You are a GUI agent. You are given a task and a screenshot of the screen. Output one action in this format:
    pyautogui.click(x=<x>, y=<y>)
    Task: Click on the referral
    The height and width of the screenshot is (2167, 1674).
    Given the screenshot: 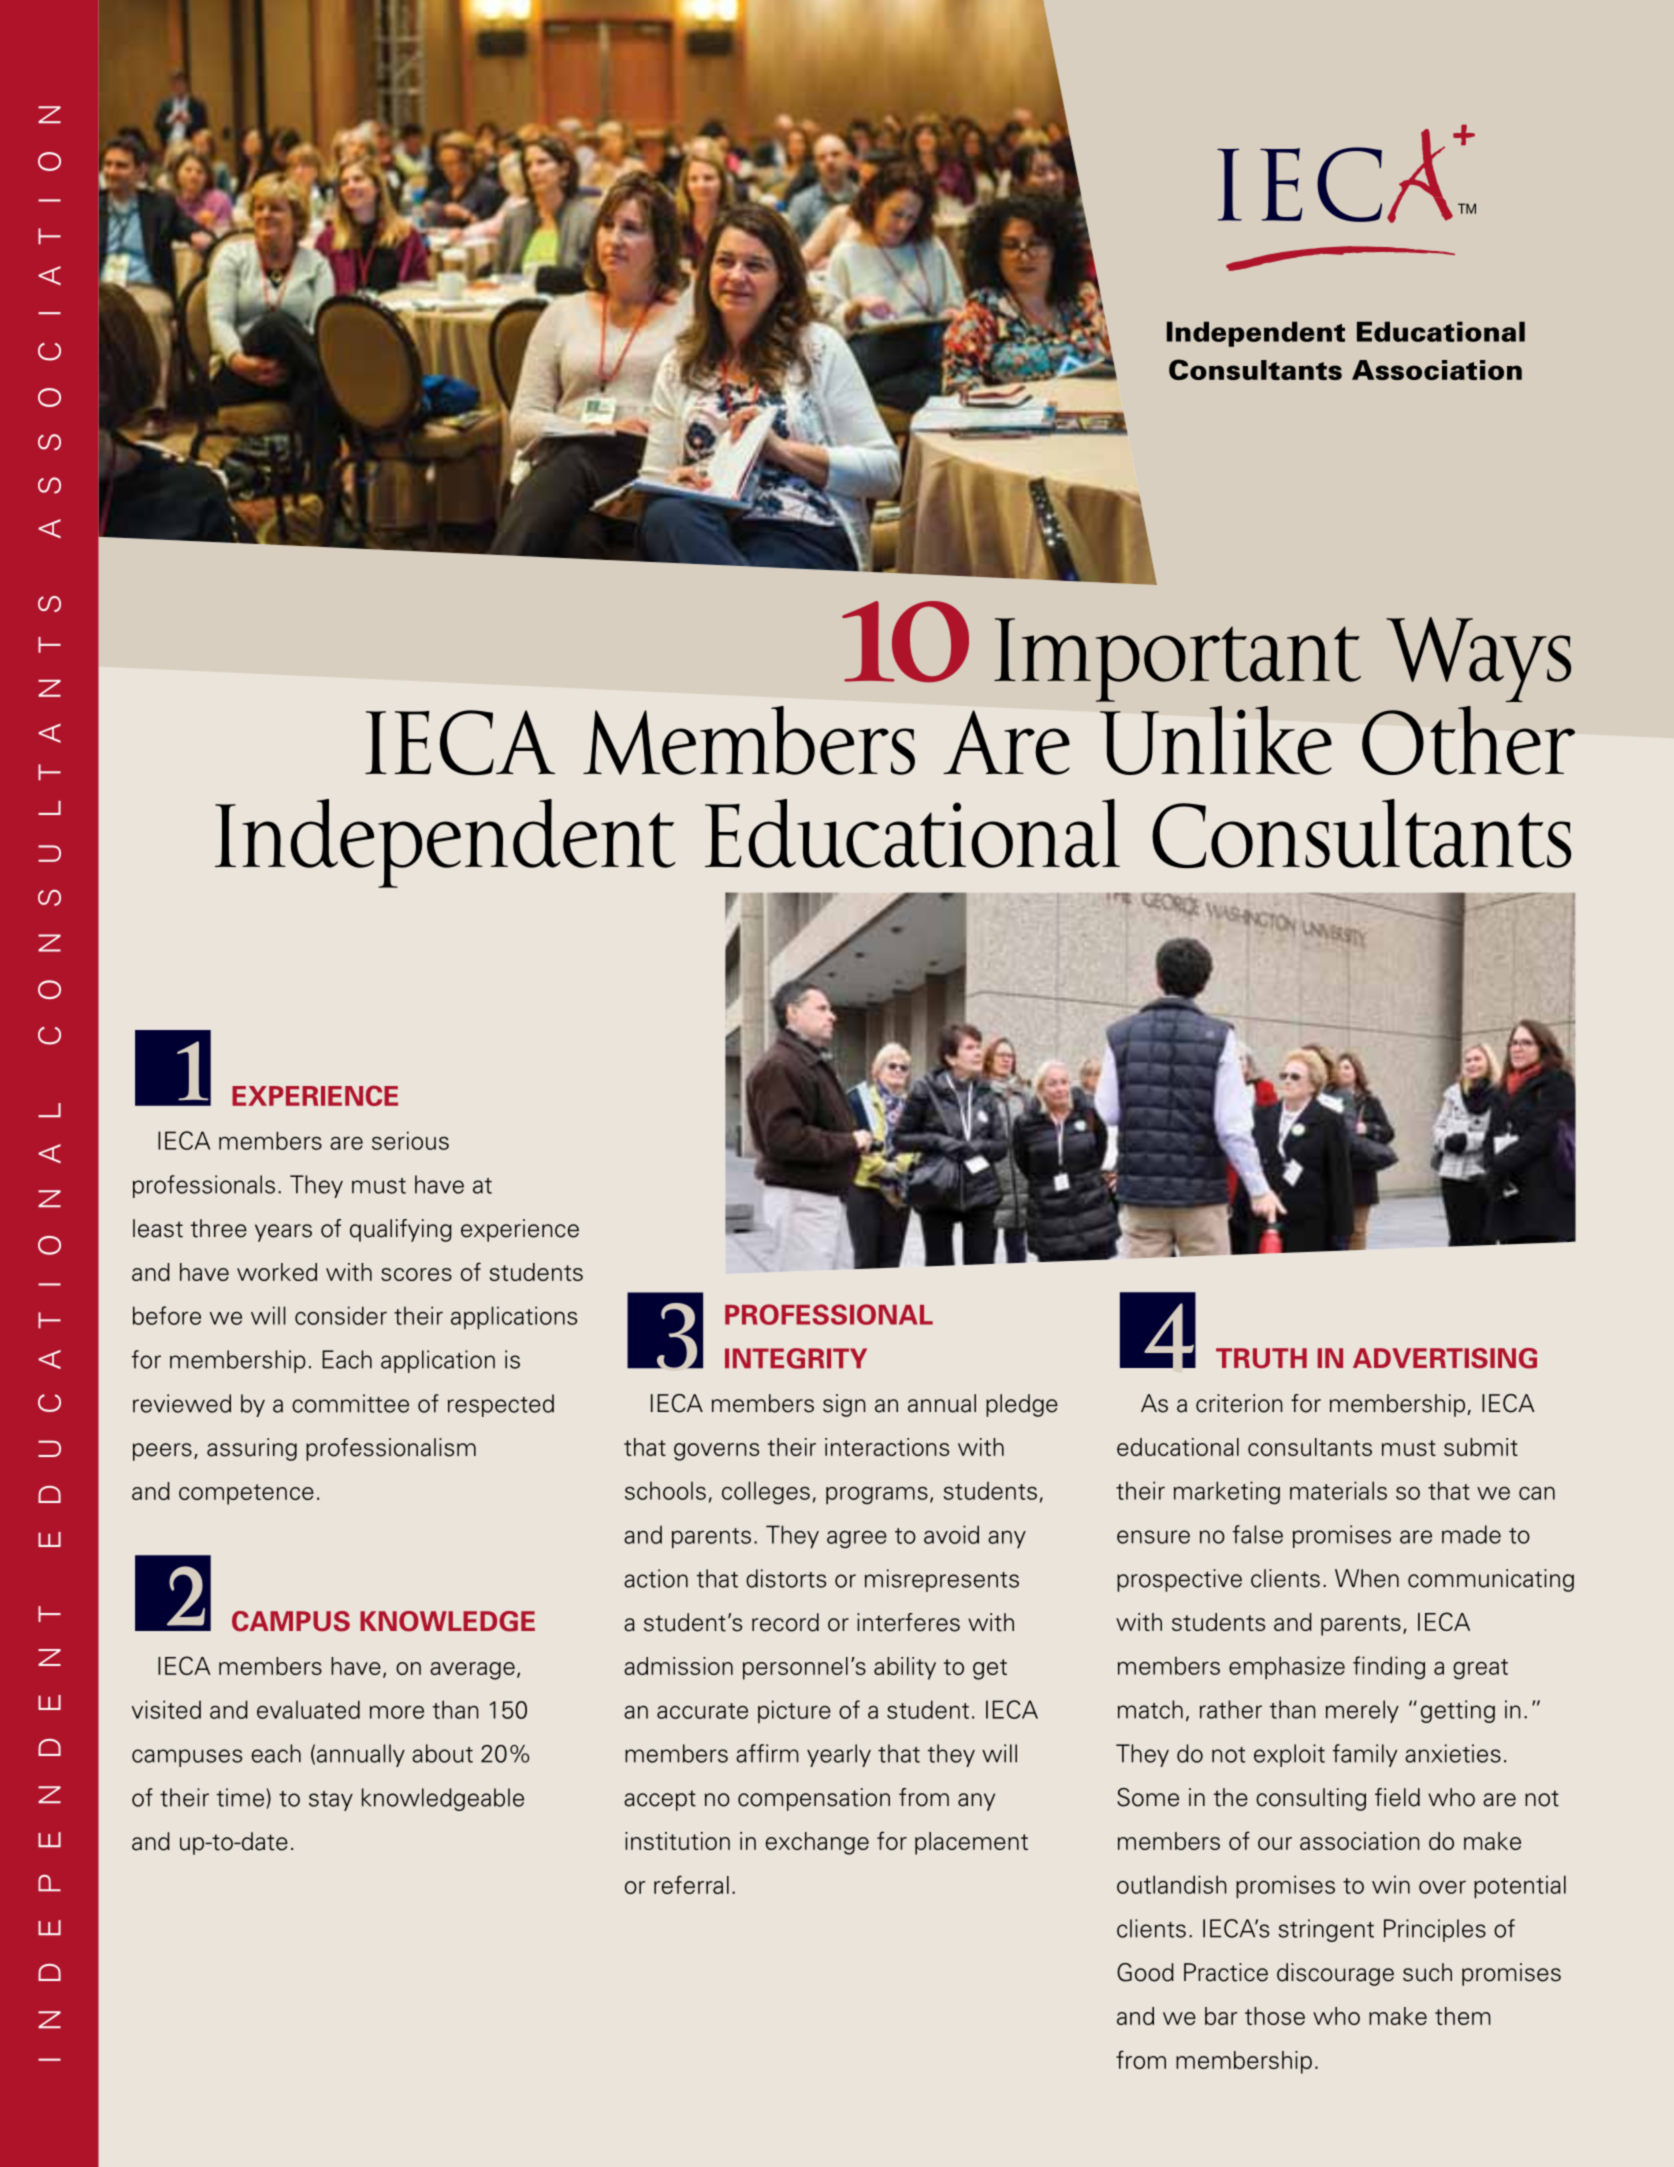 What is the action you would take?
    pyautogui.click(x=691, y=1884)
